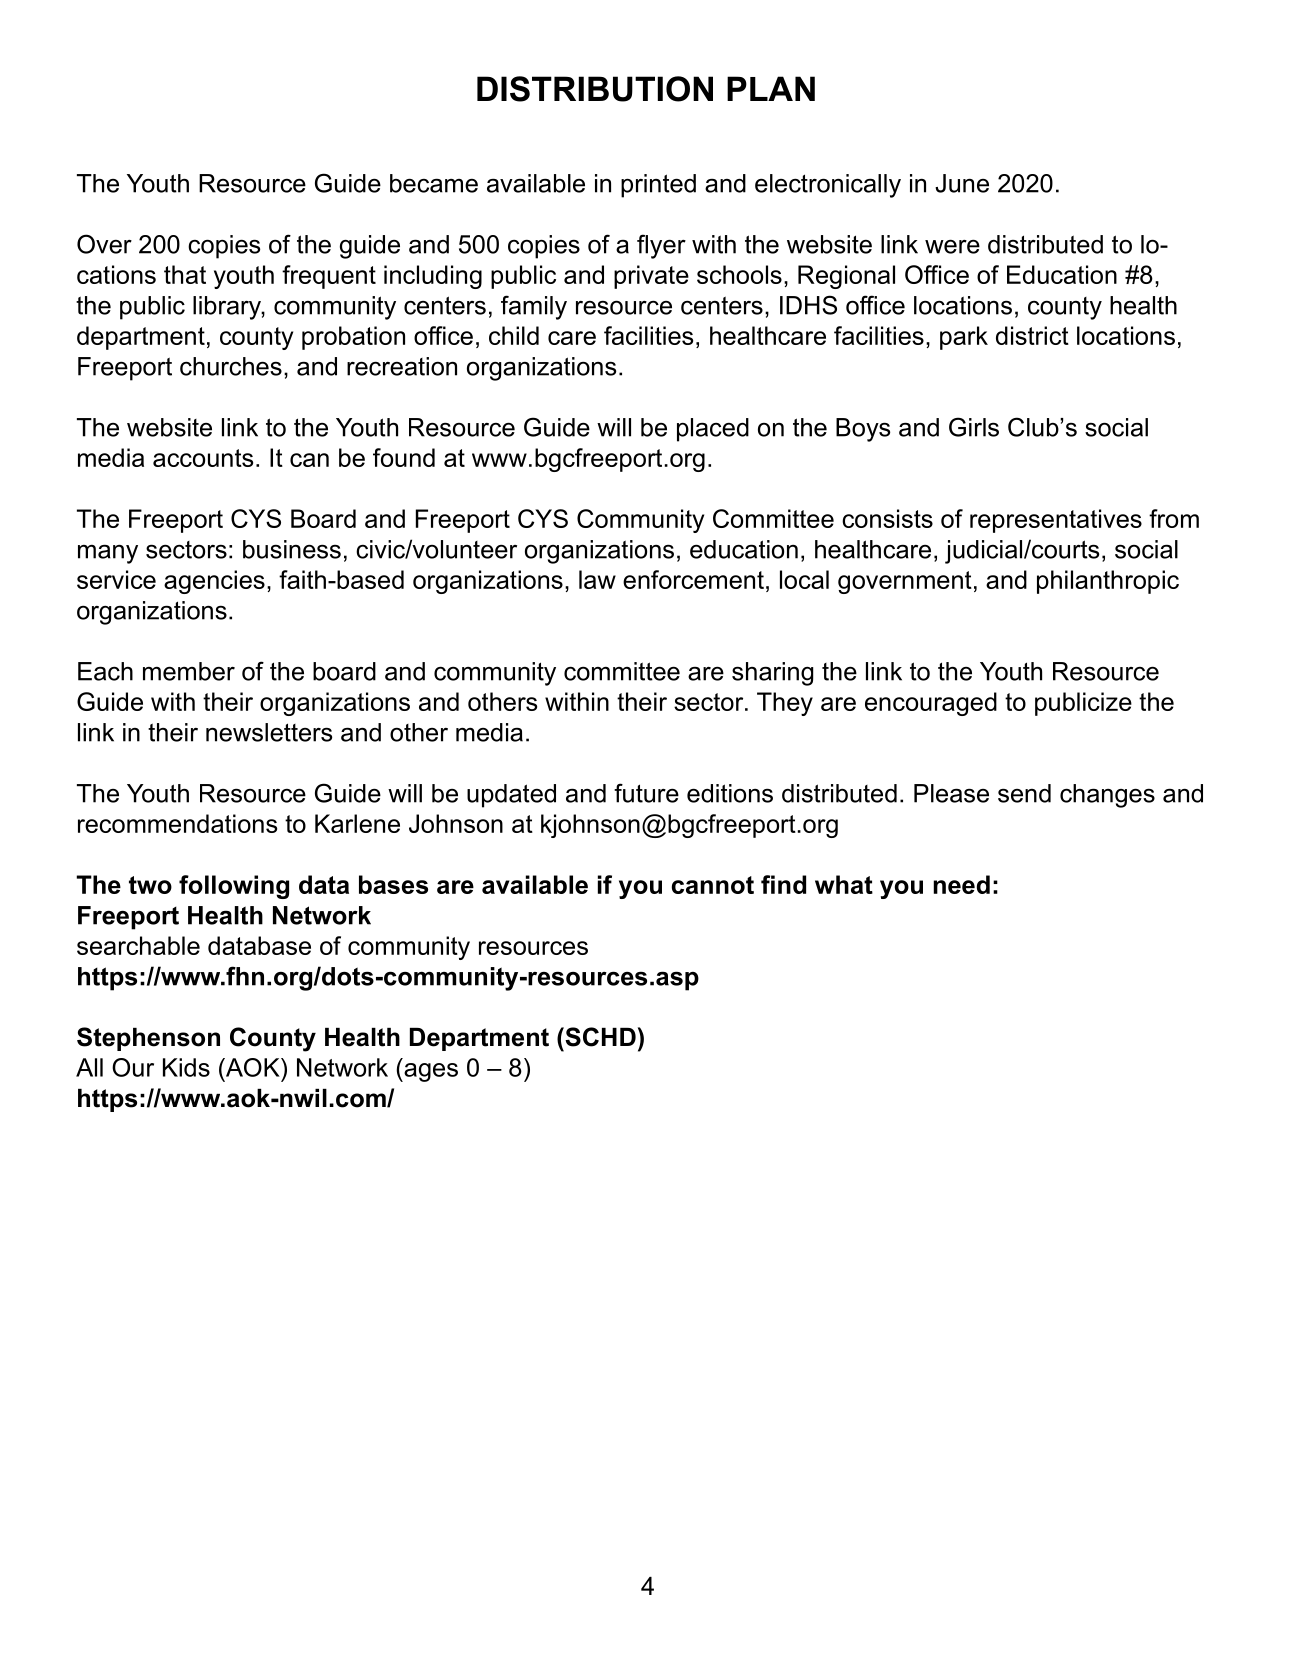 The width and height of the screenshot is (1296, 1677). What do you see at coordinates (1024, 793) in the screenshot?
I see `send` at bounding box center [1024, 793].
